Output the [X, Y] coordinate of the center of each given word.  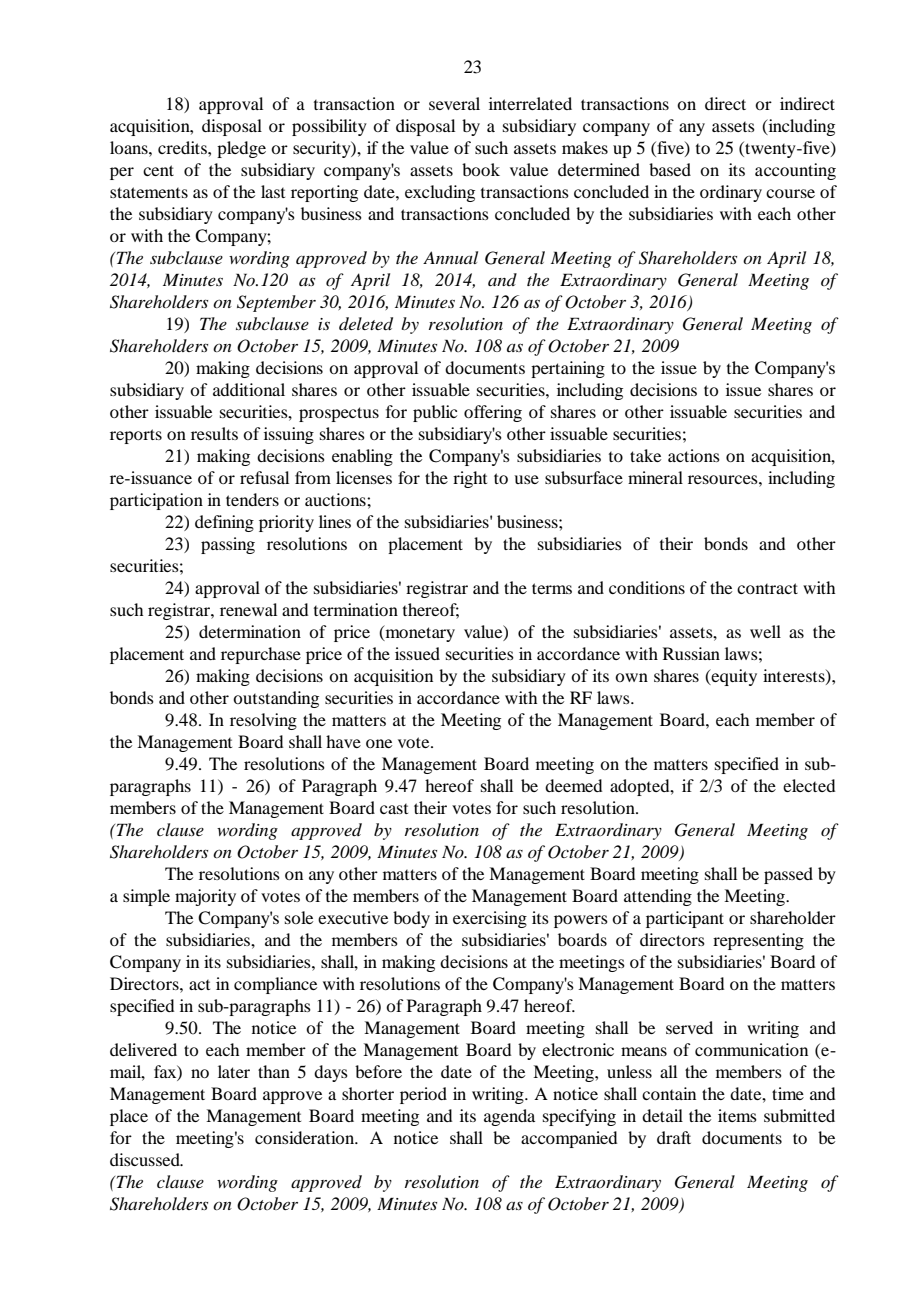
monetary [419, 633]
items [737, 1115]
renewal [248, 609]
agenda [509, 1117]
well [765, 631]
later [234, 1071]
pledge [241, 149]
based [670, 169]
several [454, 103]
